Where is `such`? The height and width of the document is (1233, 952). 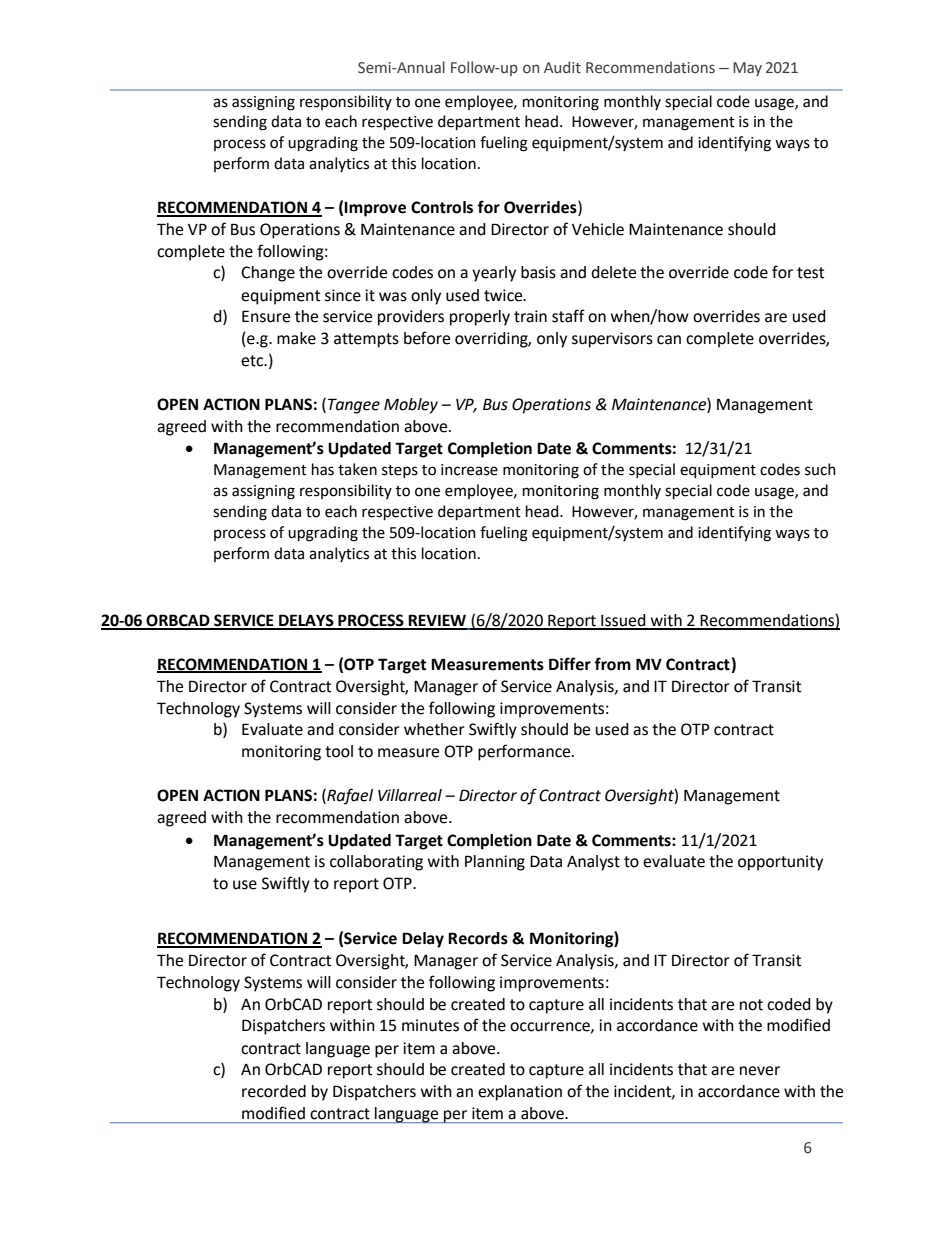
such is located at coordinates (820, 469).
